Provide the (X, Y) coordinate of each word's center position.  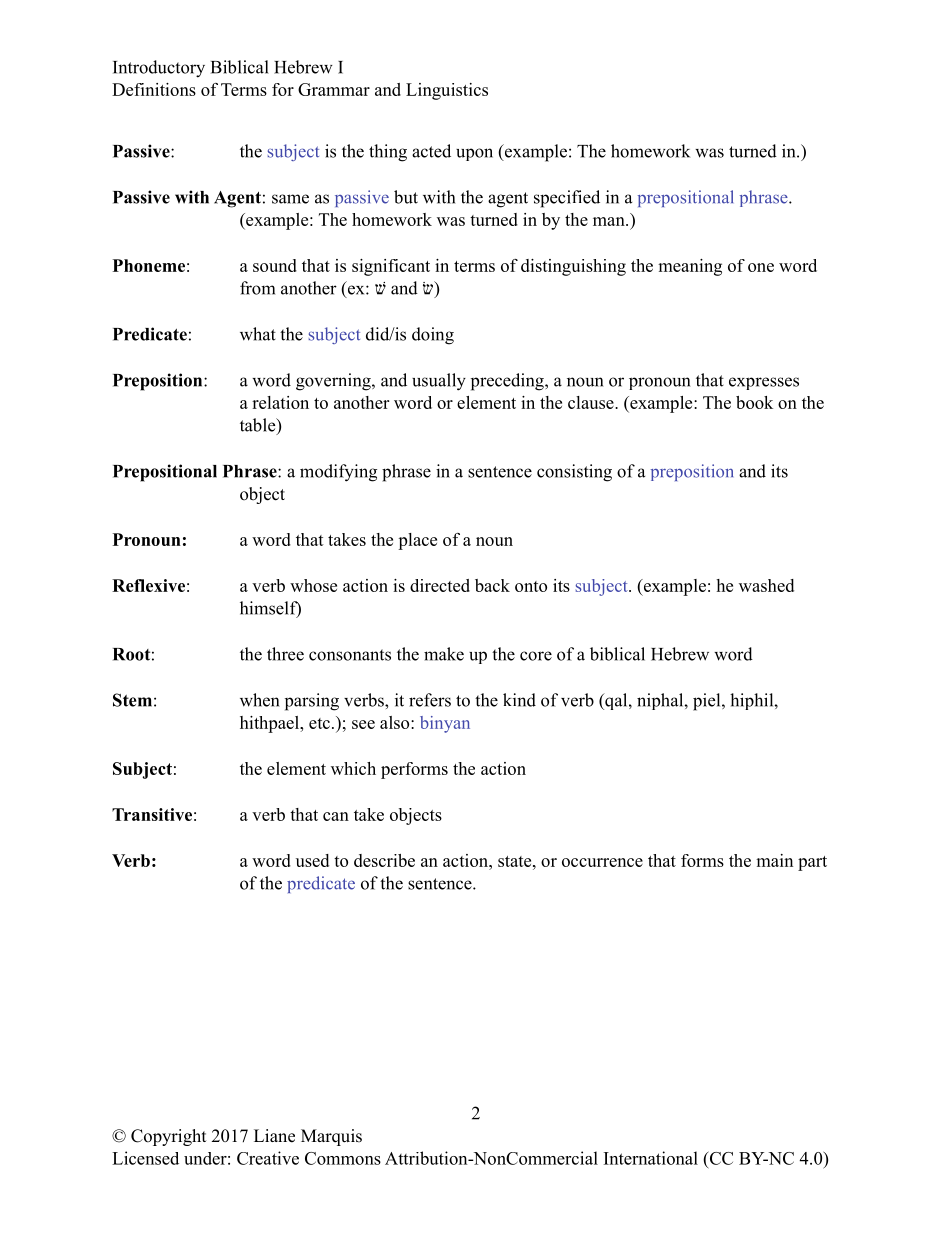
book (754, 402)
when (259, 700)
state (516, 861)
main (774, 860)
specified (567, 199)
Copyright (168, 1137)
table (259, 426)
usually (439, 382)
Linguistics (447, 91)
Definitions (154, 89)
